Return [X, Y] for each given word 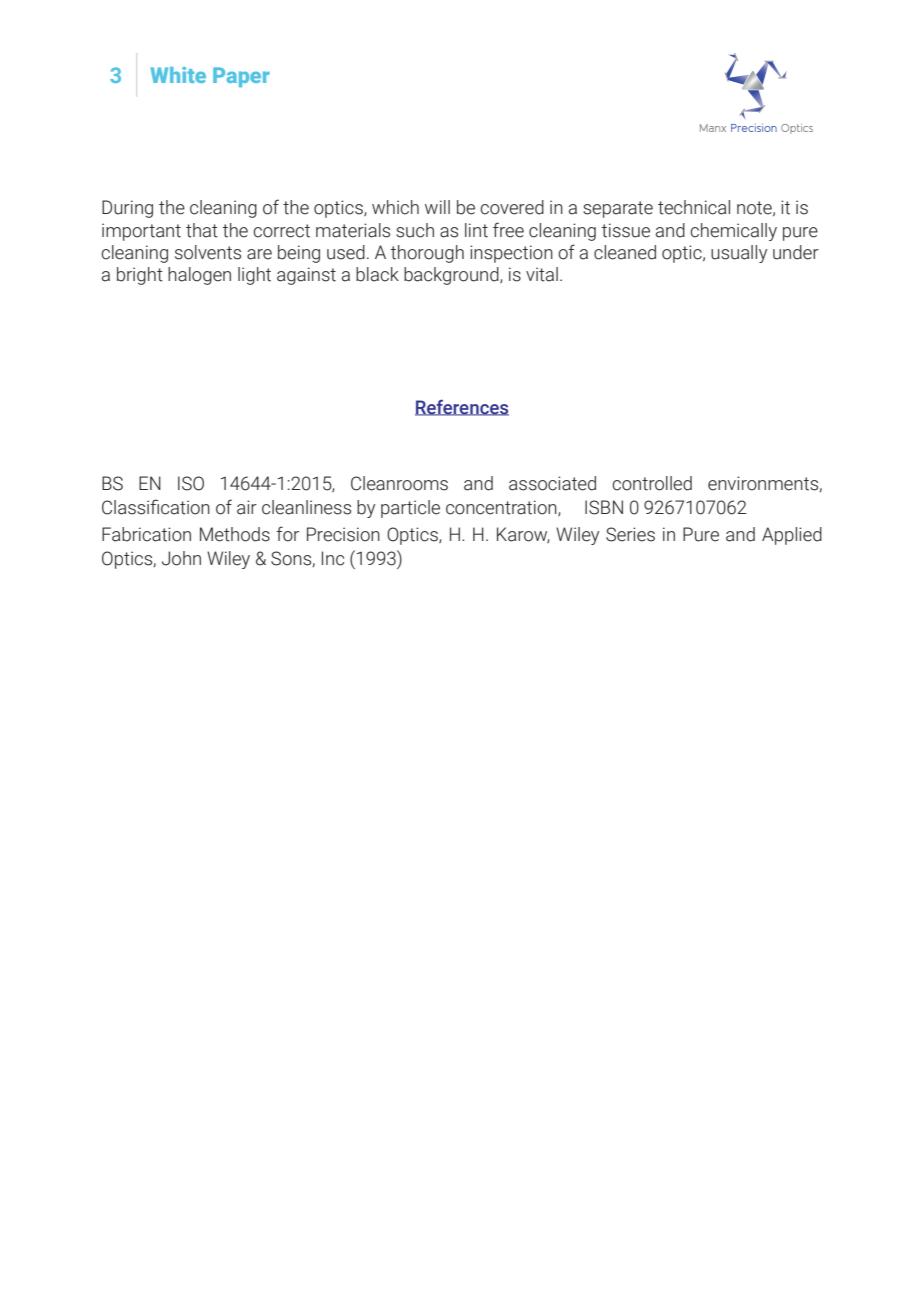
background [452, 276]
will [437, 207]
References [462, 408]
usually [739, 254]
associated [552, 483]
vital [542, 274]
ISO [191, 483]
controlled [652, 483]
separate [618, 209]
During [127, 209]
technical [694, 207]
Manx [713, 128]
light [254, 276]
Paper [241, 77]
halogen [199, 276]
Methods [235, 534]
